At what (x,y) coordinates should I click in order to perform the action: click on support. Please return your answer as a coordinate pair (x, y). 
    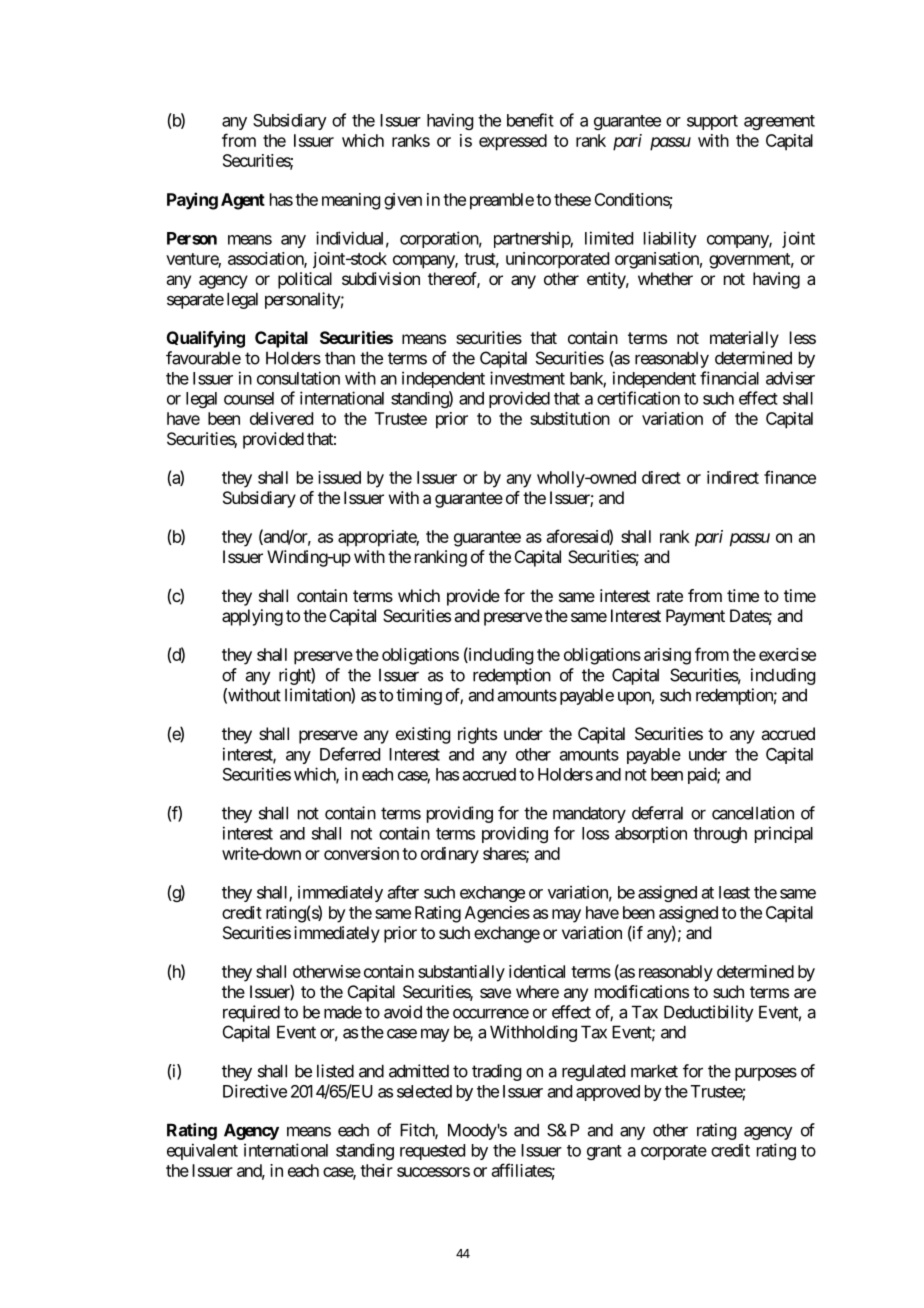
    Looking at the image, I should click on (712, 122).
